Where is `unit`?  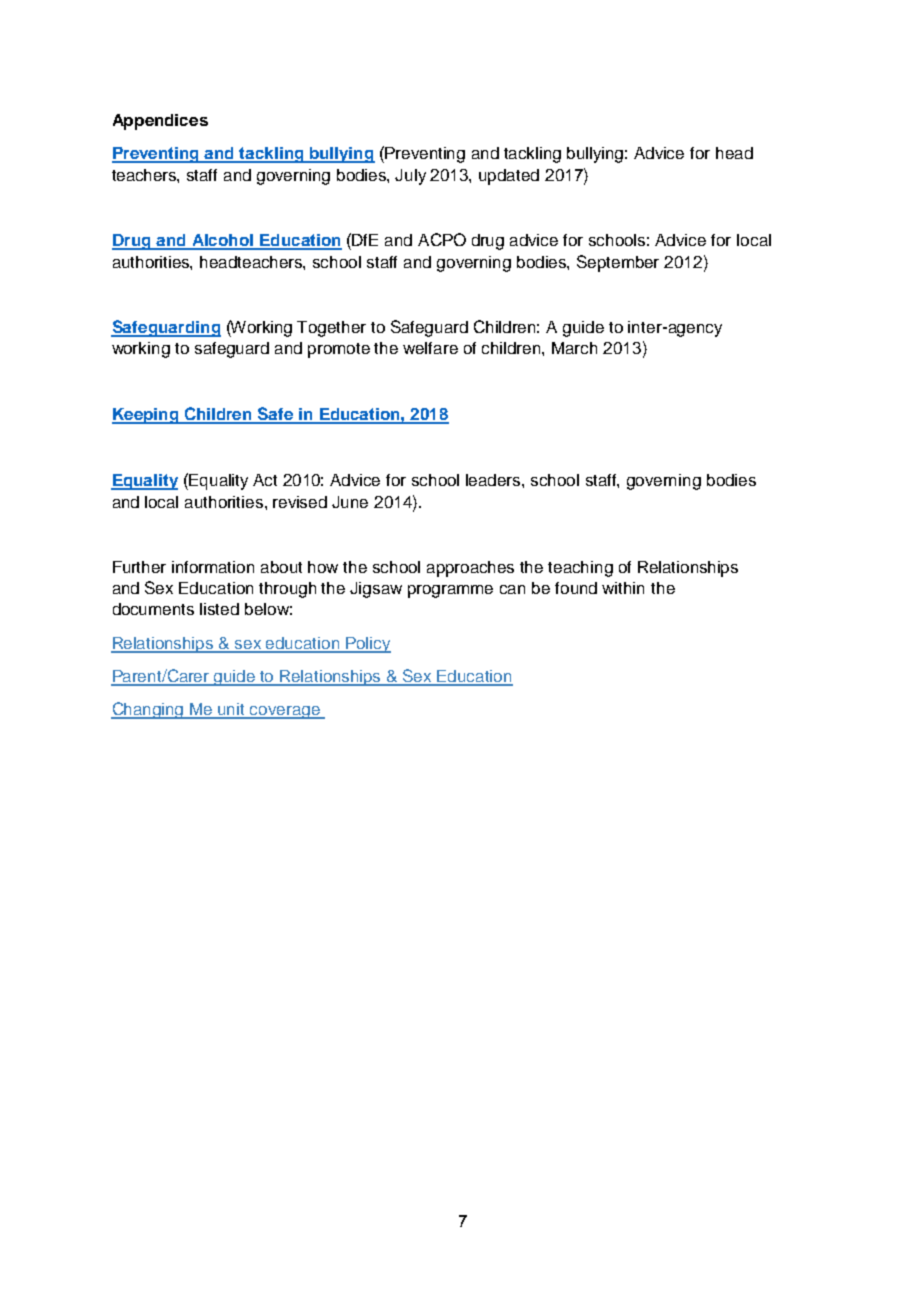
unit is located at coordinates (232, 710).
